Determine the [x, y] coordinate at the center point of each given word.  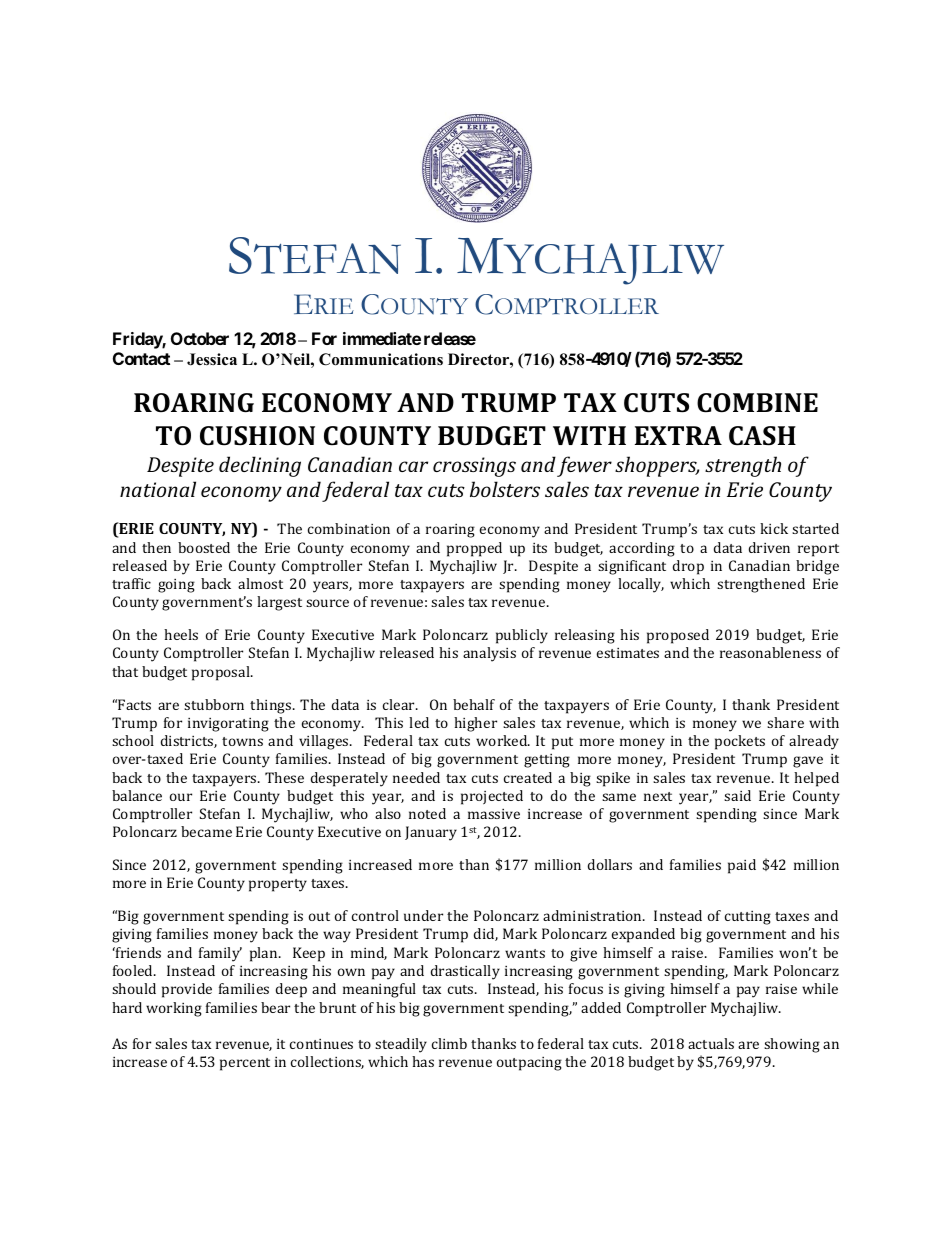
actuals [711, 1043]
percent [245, 1064]
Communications [381, 359]
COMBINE [757, 403]
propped [474, 549]
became [206, 831]
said [737, 795]
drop [688, 567]
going [176, 586]
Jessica [212, 359]
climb [449, 1043]
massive [494, 814]
